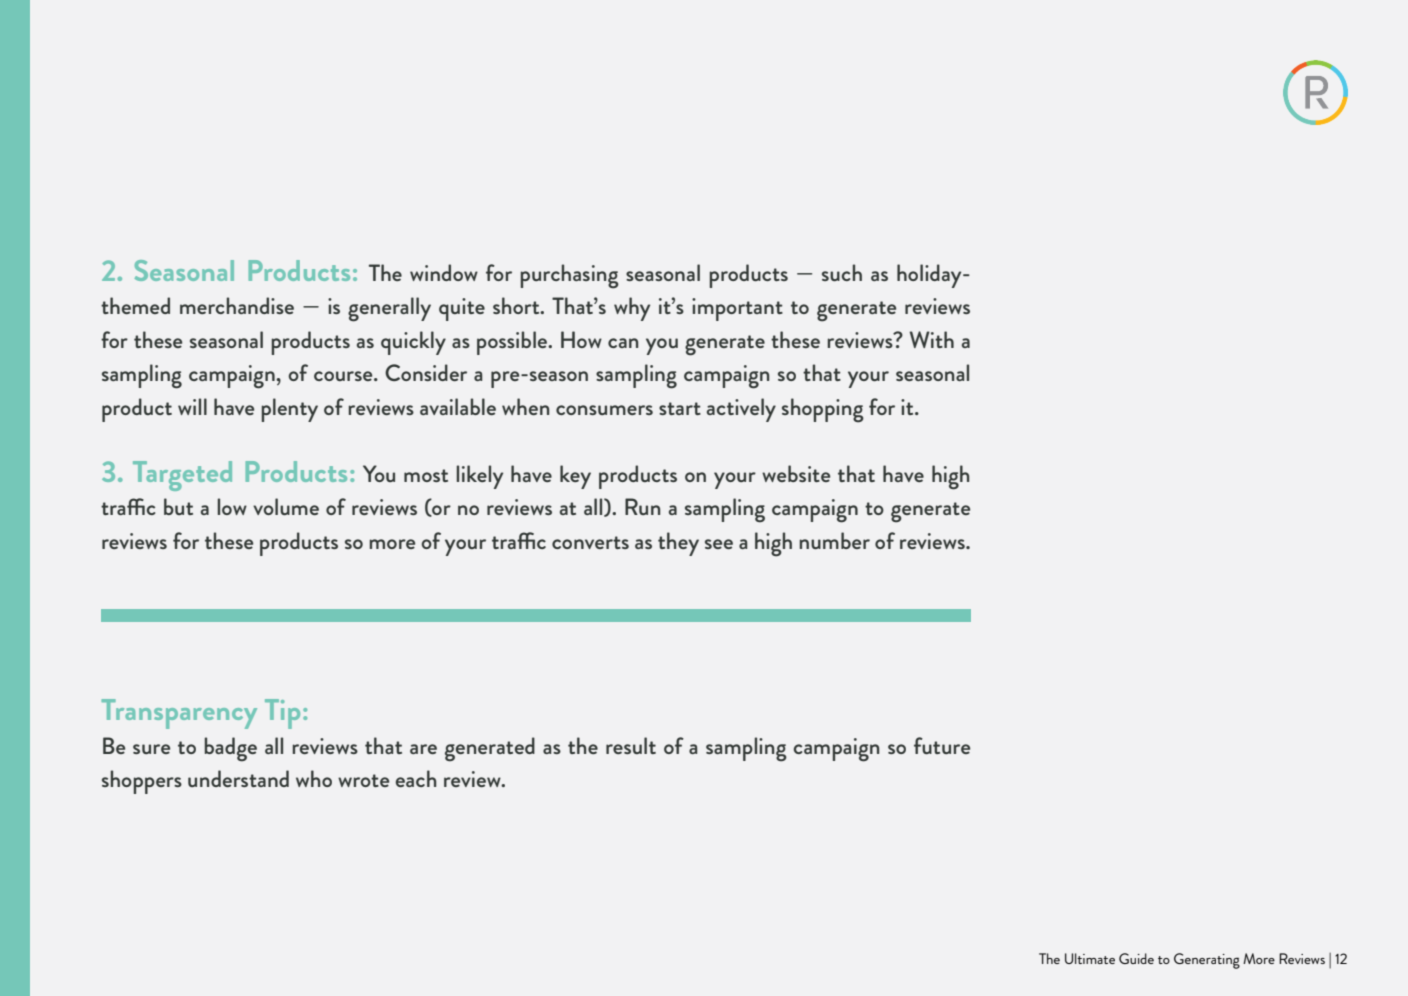 The width and height of the image is (1408, 996). What do you see at coordinates (632, 309) in the image?
I see `why` at bounding box center [632, 309].
